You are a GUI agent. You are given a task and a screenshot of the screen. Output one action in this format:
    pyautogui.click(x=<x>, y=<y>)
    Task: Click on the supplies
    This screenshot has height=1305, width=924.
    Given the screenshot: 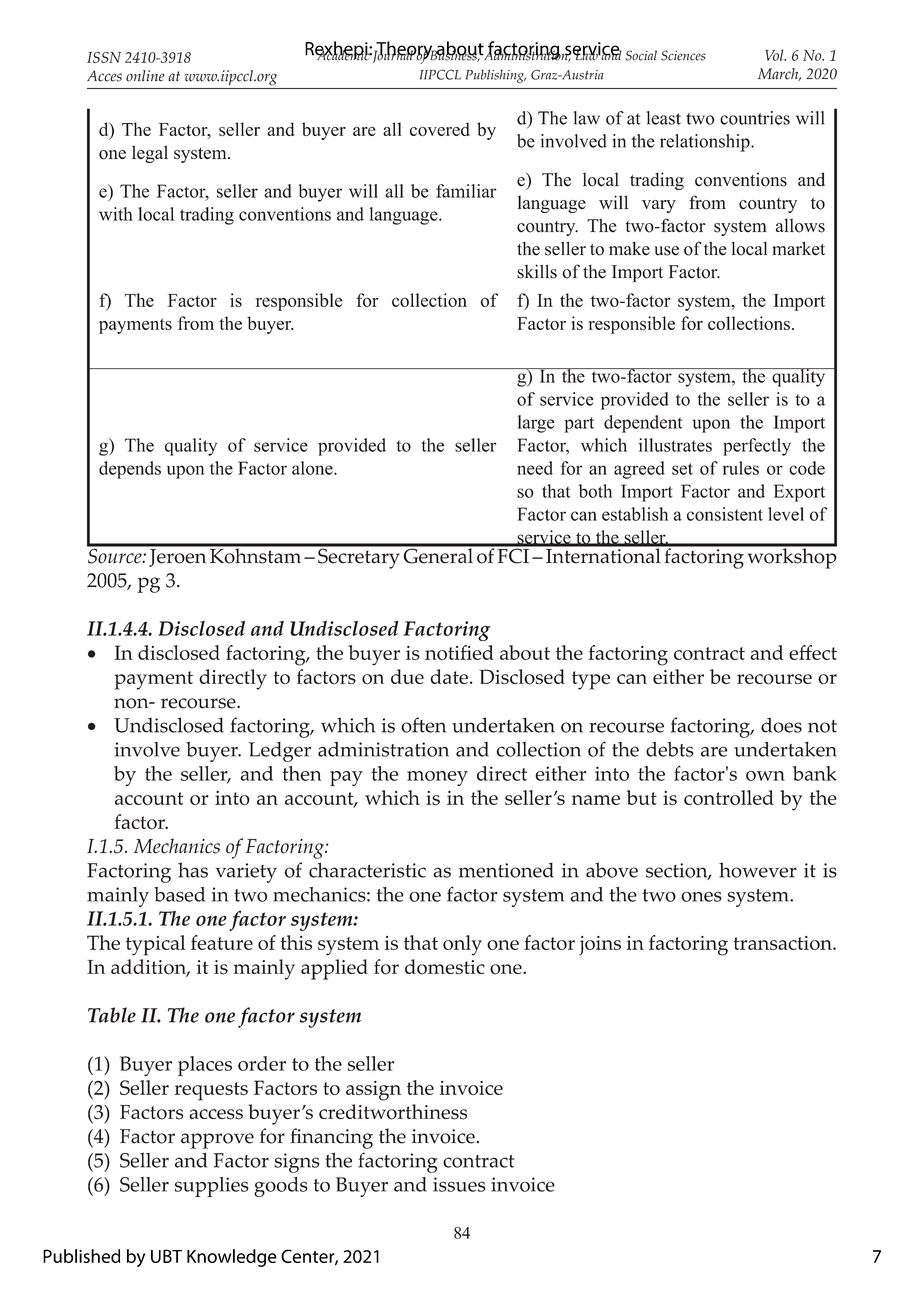 What is the action you would take?
    pyautogui.click(x=212, y=1187)
